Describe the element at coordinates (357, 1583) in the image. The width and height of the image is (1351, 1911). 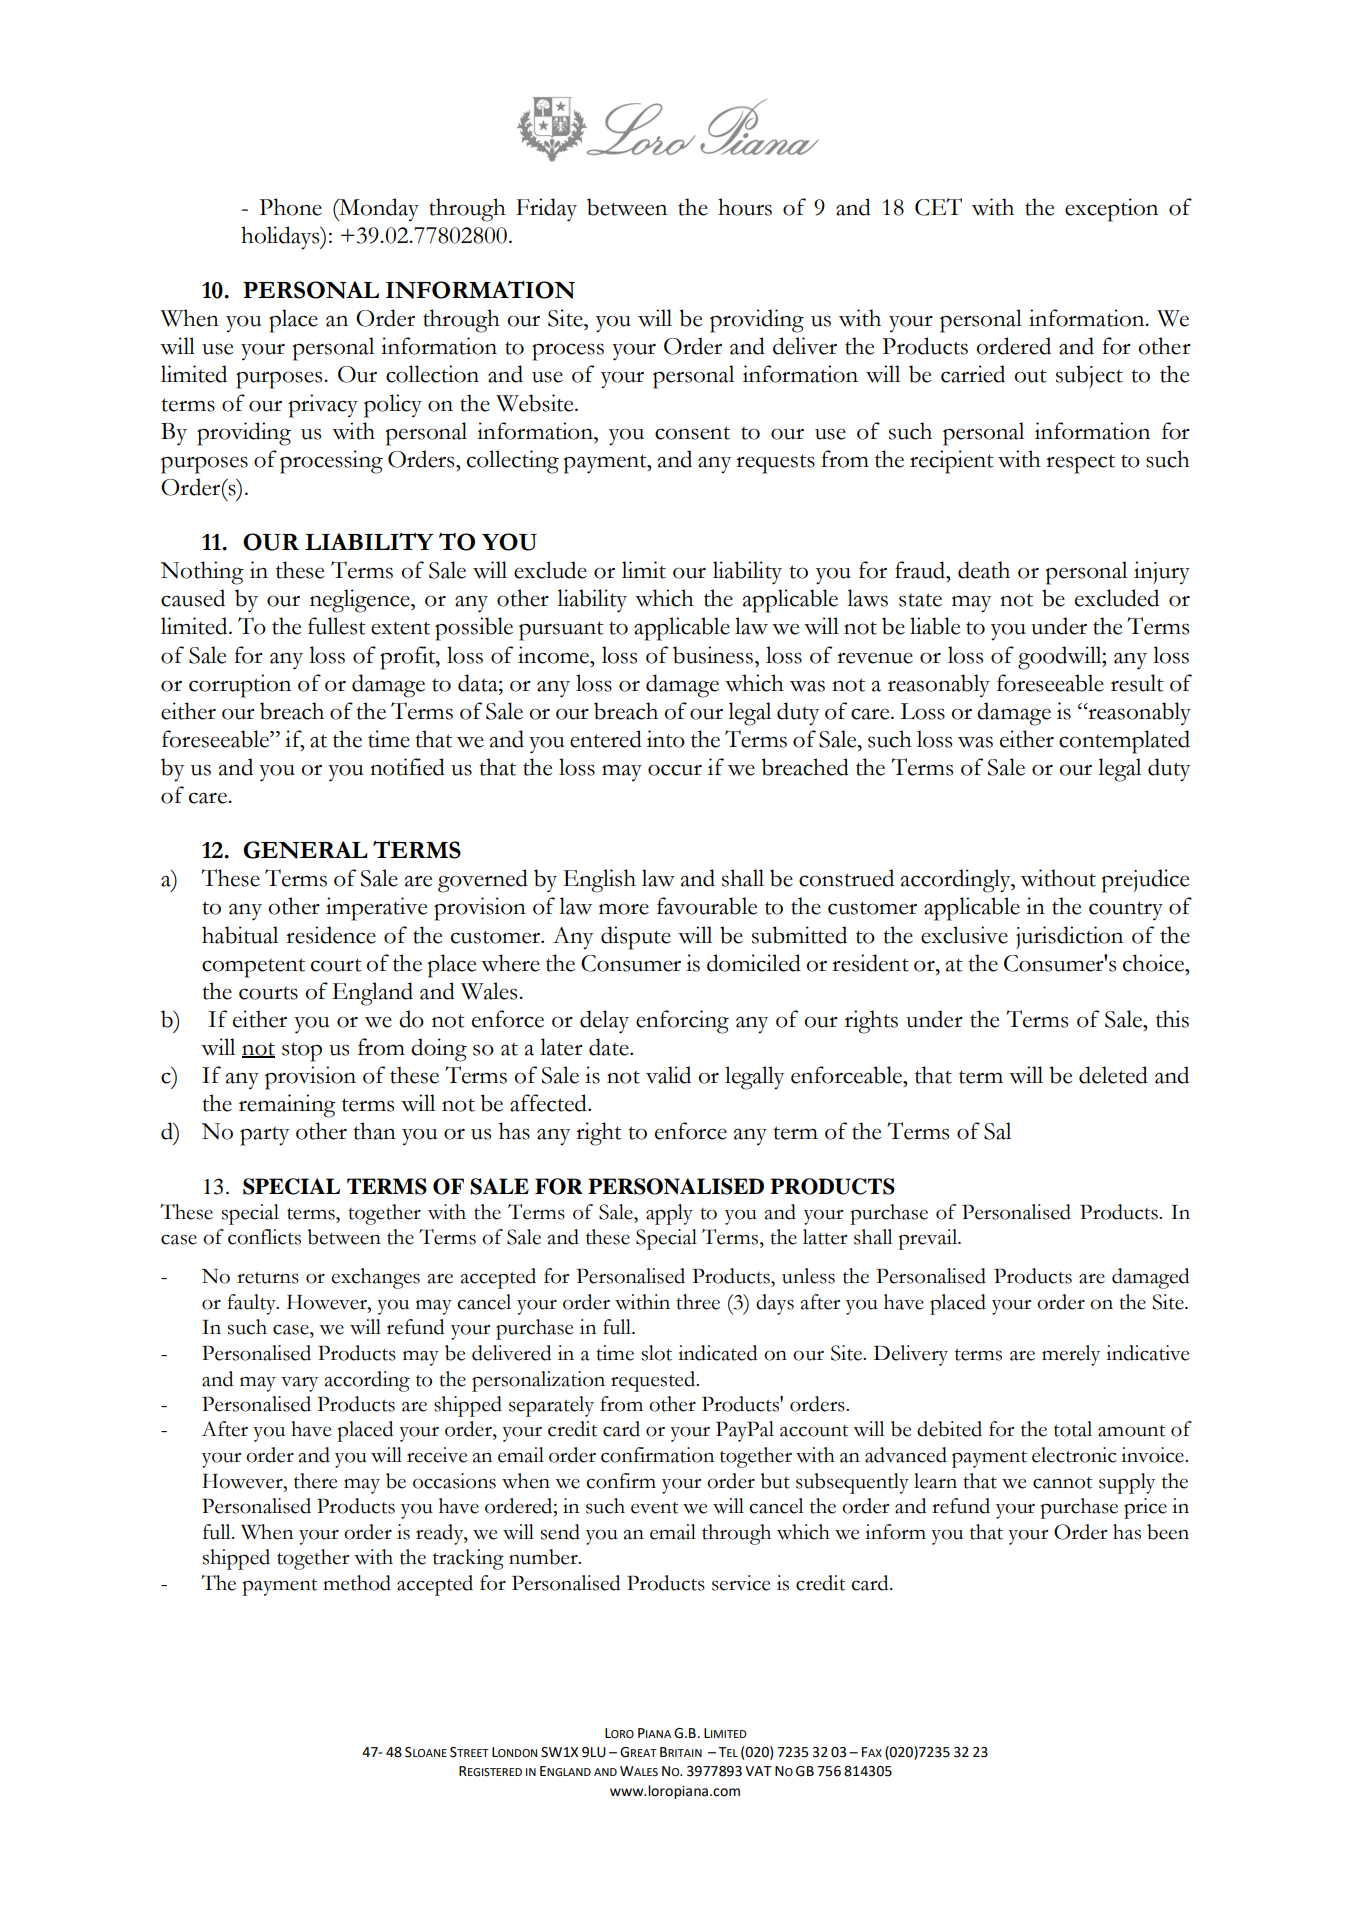
I see `method` at that location.
